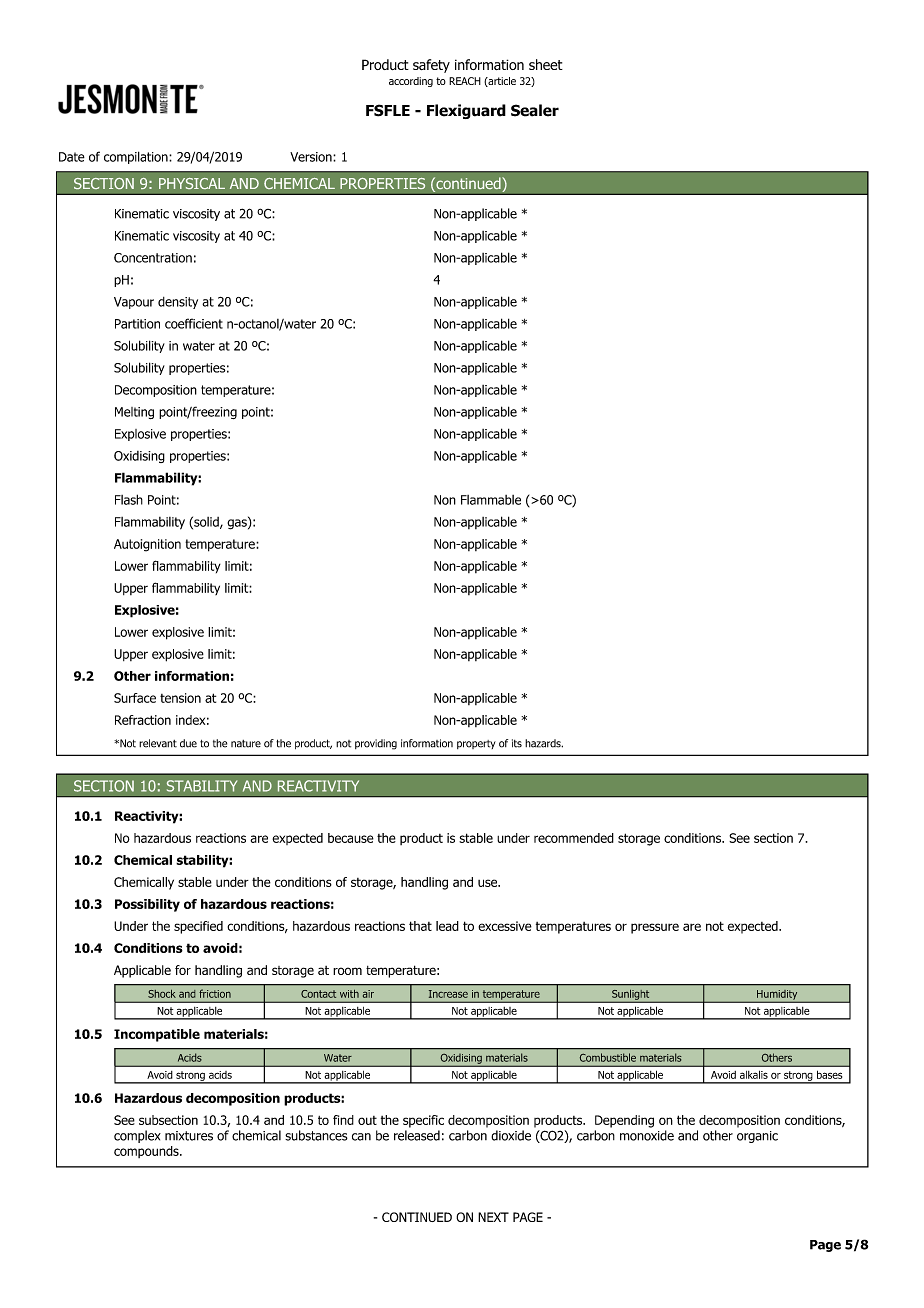 The width and height of the screenshot is (924, 1308). Describe the element at coordinates (417, 1135) in the screenshot. I see `released` at that location.
